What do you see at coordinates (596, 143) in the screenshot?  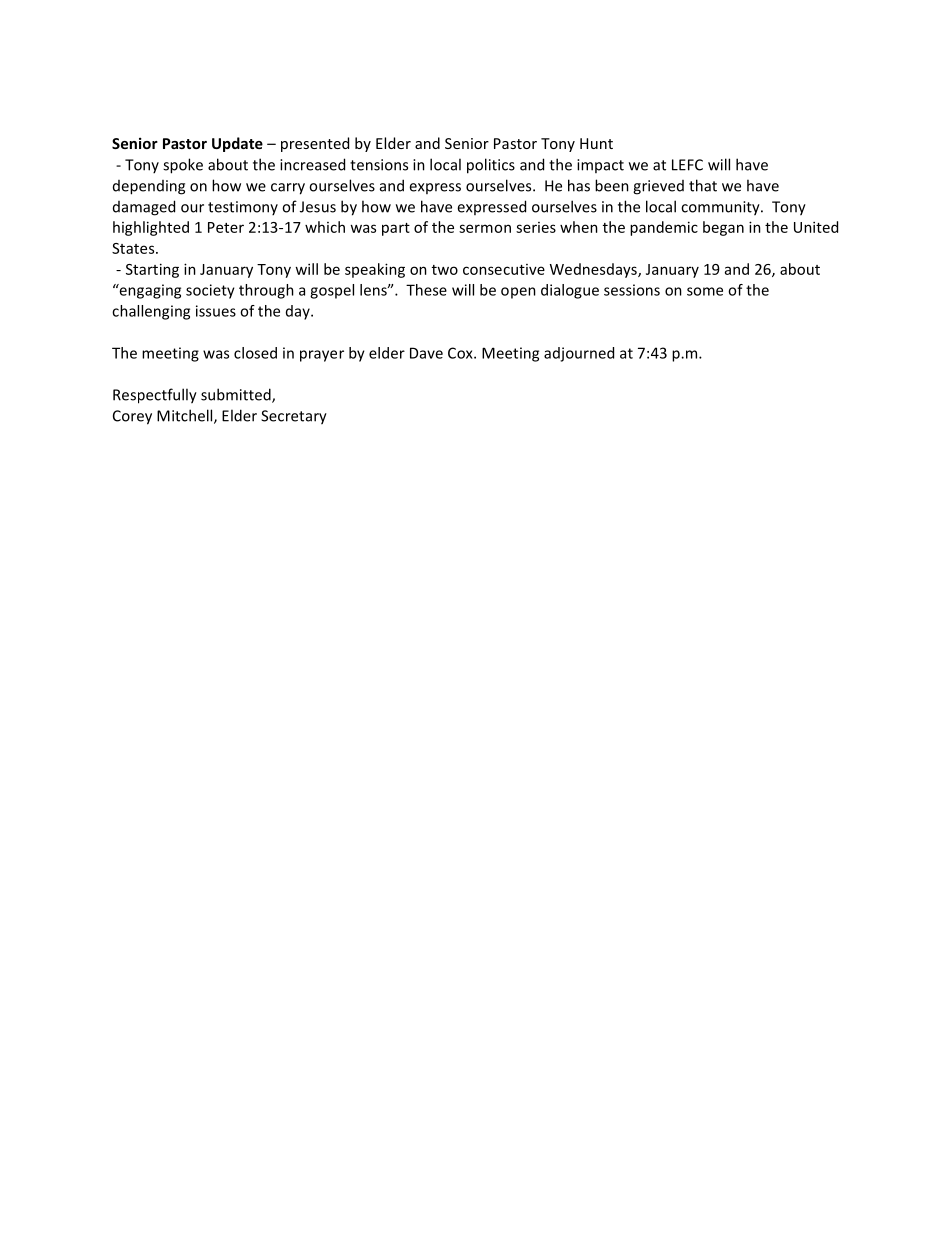 I see `Hunt` at bounding box center [596, 143].
